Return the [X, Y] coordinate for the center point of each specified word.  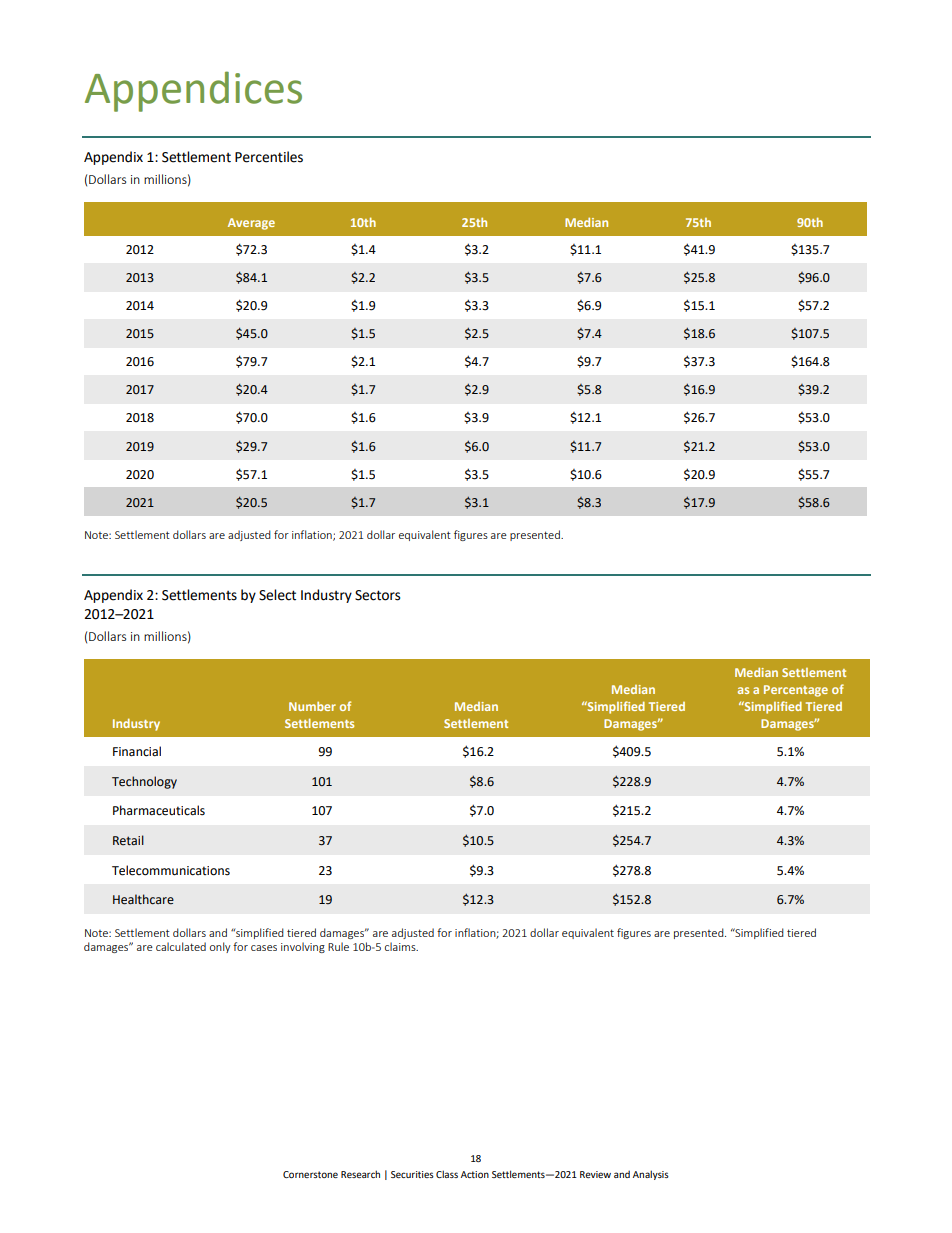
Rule [338, 946]
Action [475, 1174]
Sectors [377, 595]
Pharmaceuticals [159, 810]
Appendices [193, 91]
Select [277, 595]
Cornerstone [310, 1174]
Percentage [796, 691]
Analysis [651, 1175]
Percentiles [269, 157]
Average [251, 224]
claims [401, 946]
